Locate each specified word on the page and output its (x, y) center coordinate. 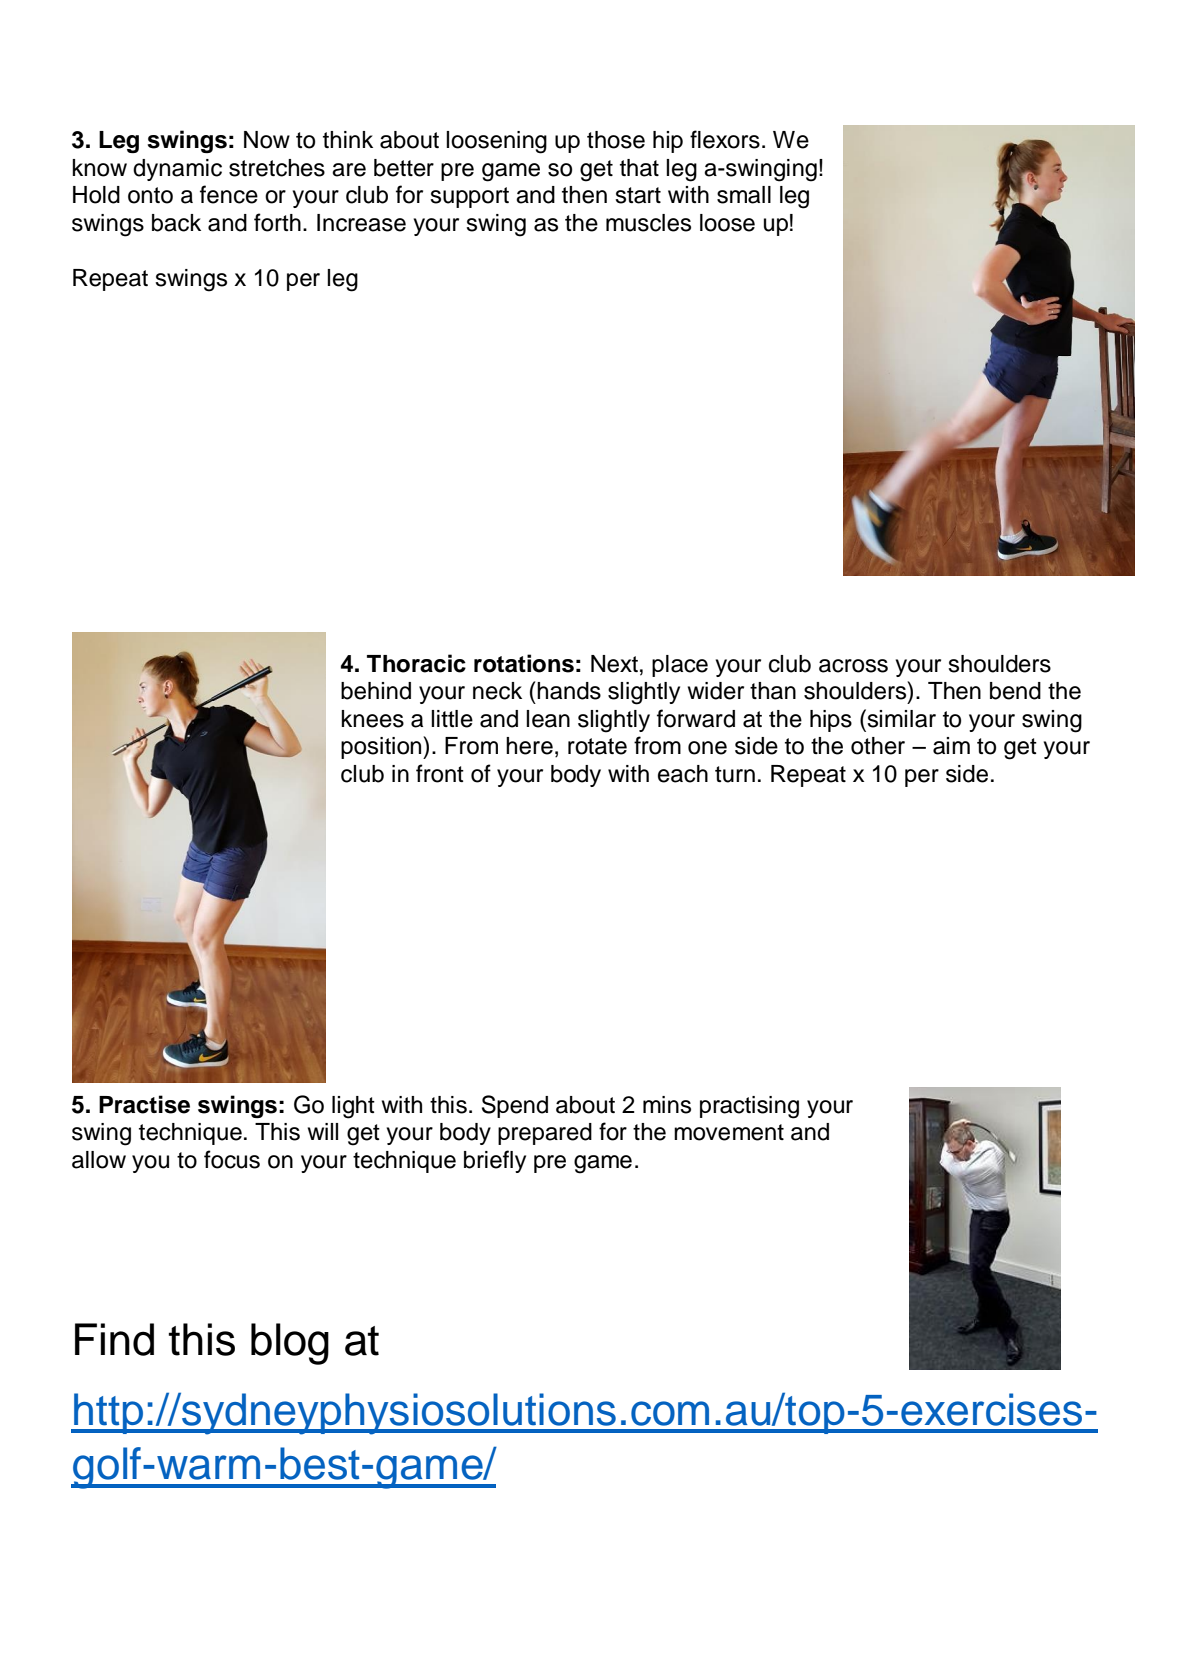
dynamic (177, 170)
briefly (495, 1161)
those (616, 140)
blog (290, 1344)
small (744, 195)
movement (729, 1132)
